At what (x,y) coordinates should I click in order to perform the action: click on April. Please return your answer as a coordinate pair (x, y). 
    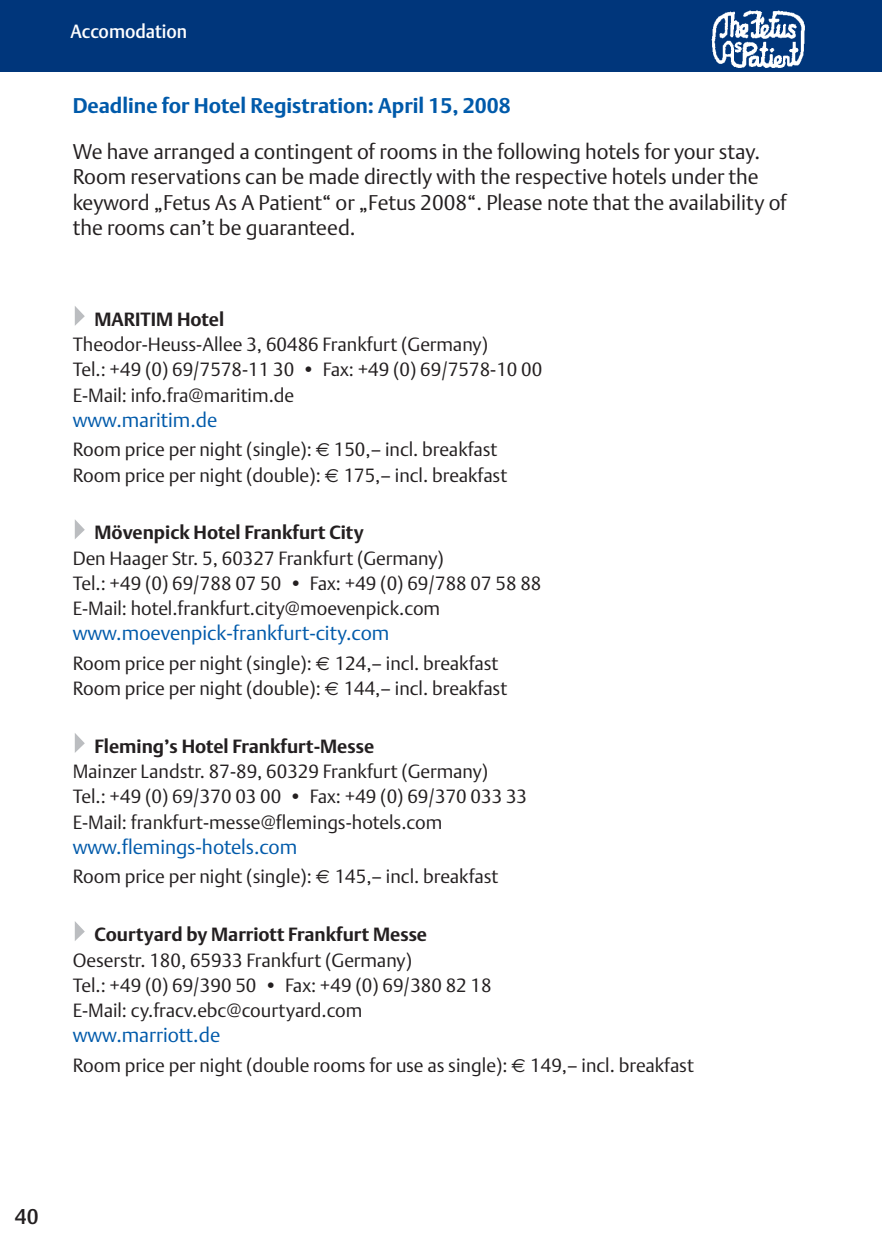
    Looking at the image, I should click on (400, 107).
